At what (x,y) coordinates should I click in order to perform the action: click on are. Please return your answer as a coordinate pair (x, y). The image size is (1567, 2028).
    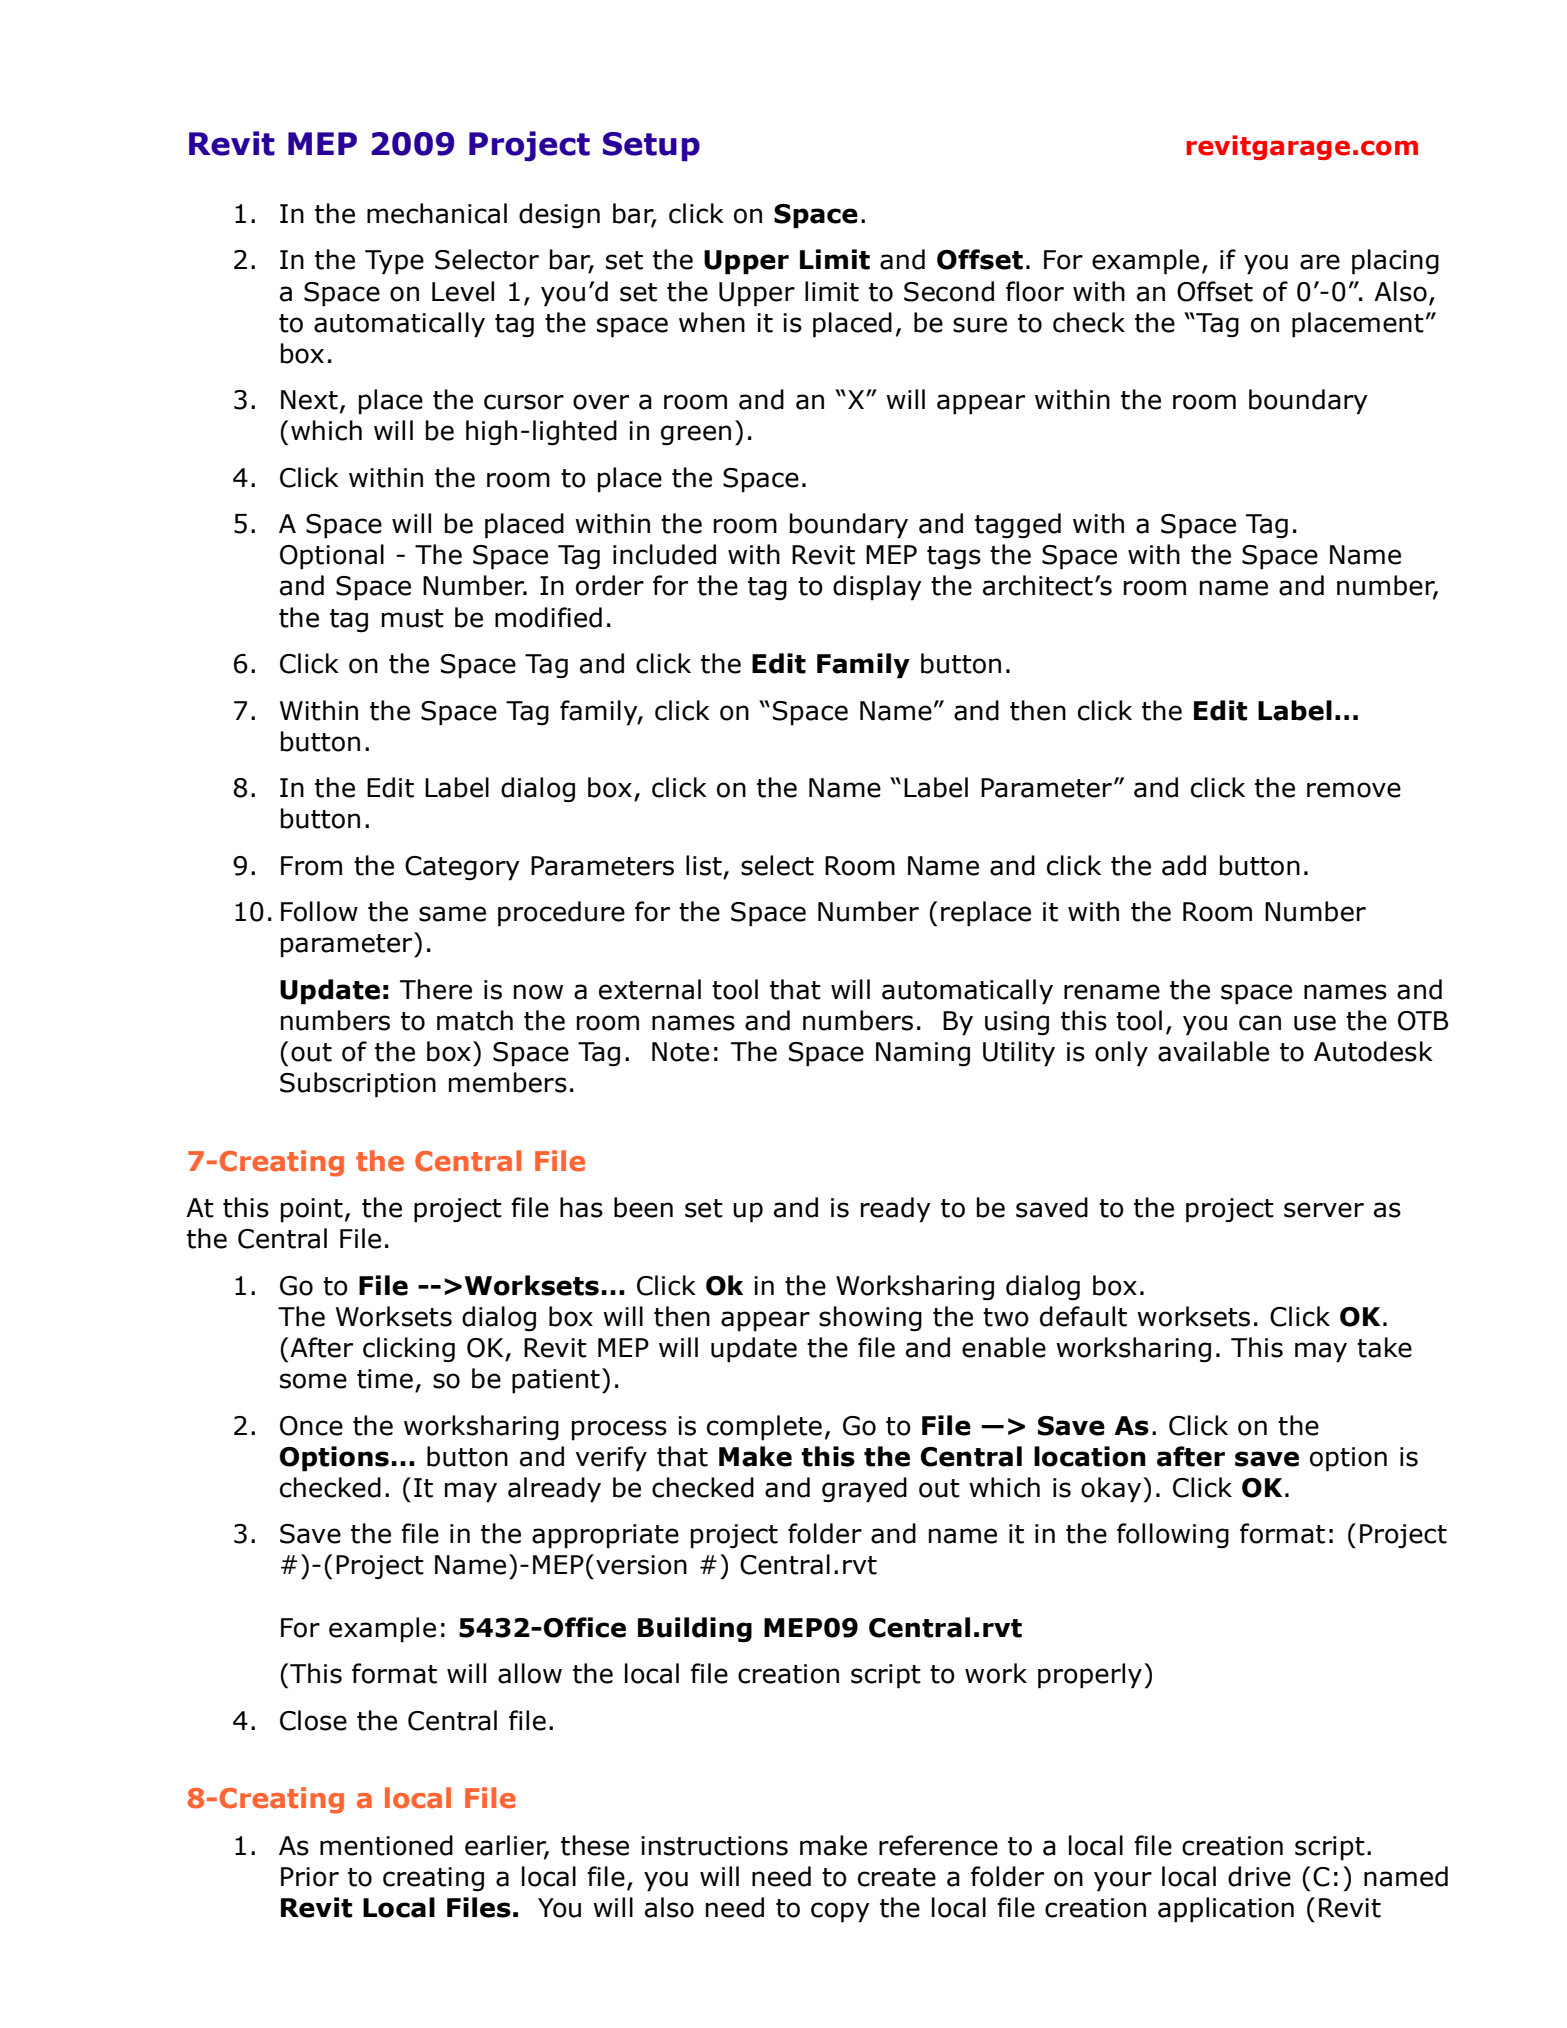
    Looking at the image, I should click on (1320, 262).
